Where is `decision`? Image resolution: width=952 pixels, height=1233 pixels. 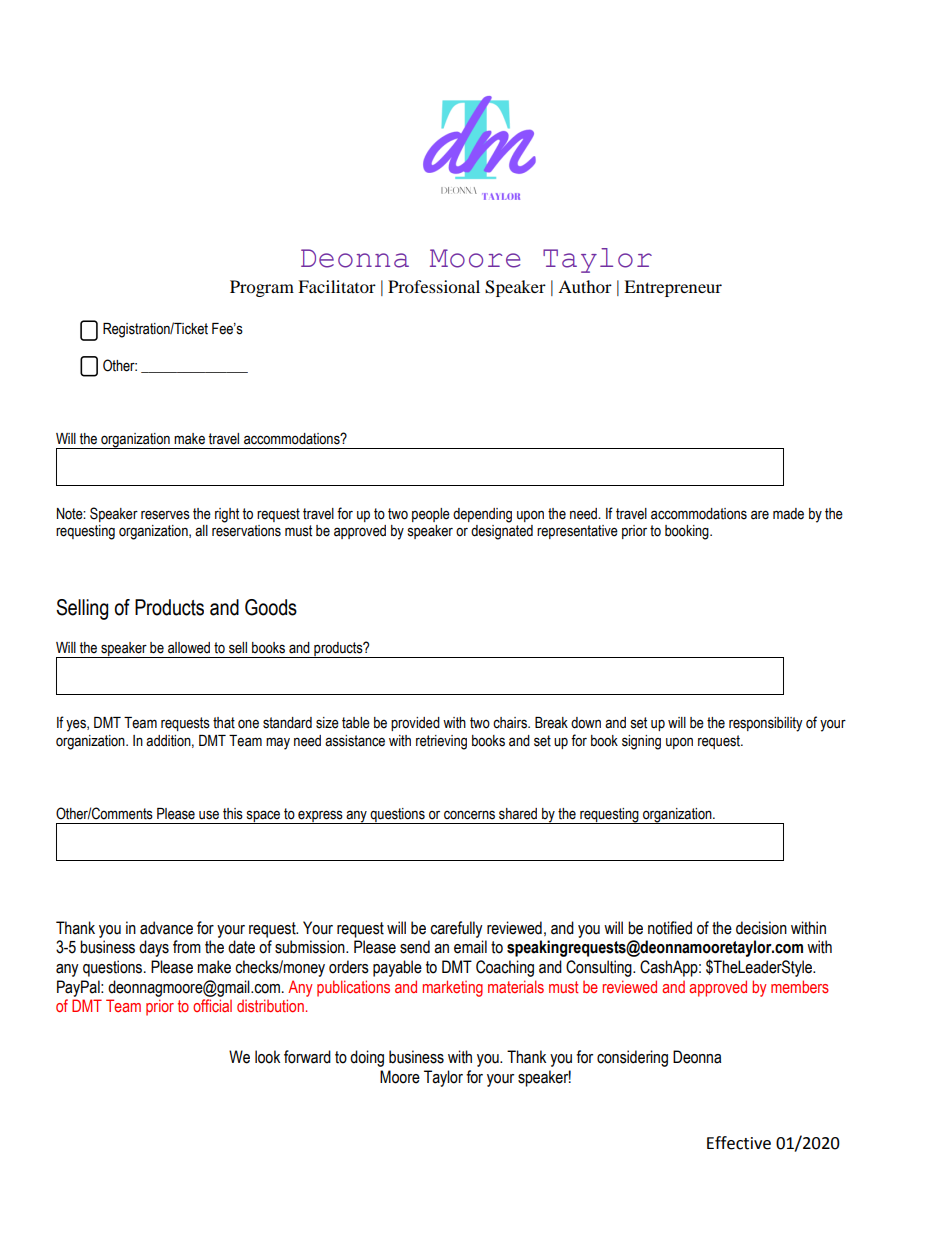
decision is located at coordinates (761, 928).
